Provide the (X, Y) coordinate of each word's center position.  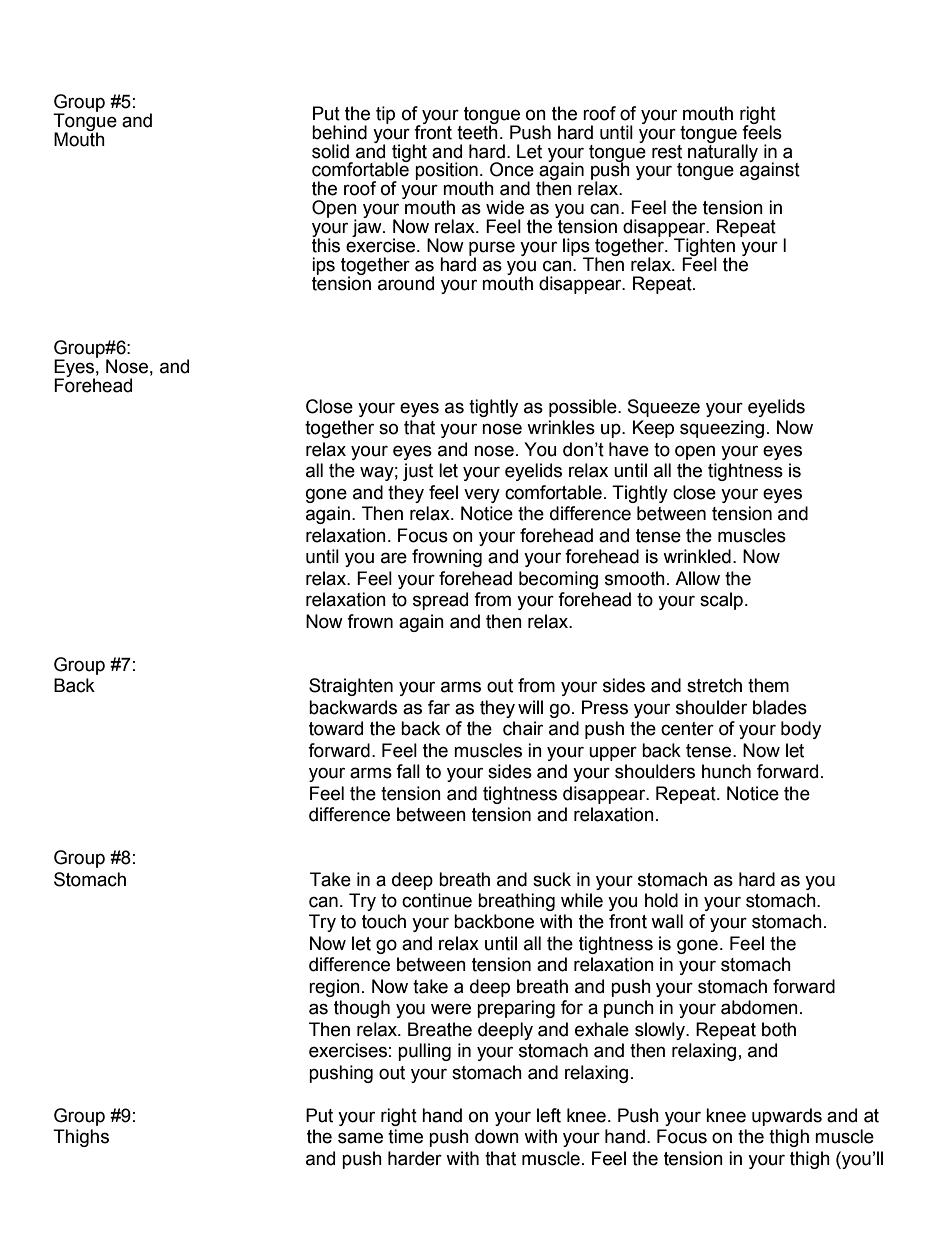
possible (584, 408)
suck (552, 879)
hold (661, 900)
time (405, 1136)
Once (512, 169)
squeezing (722, 429)
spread (440, 601)
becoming (558, 580)
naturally (723, 152)
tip (385, 115)
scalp (721, 601)
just (418, 472)
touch (384, 921)
